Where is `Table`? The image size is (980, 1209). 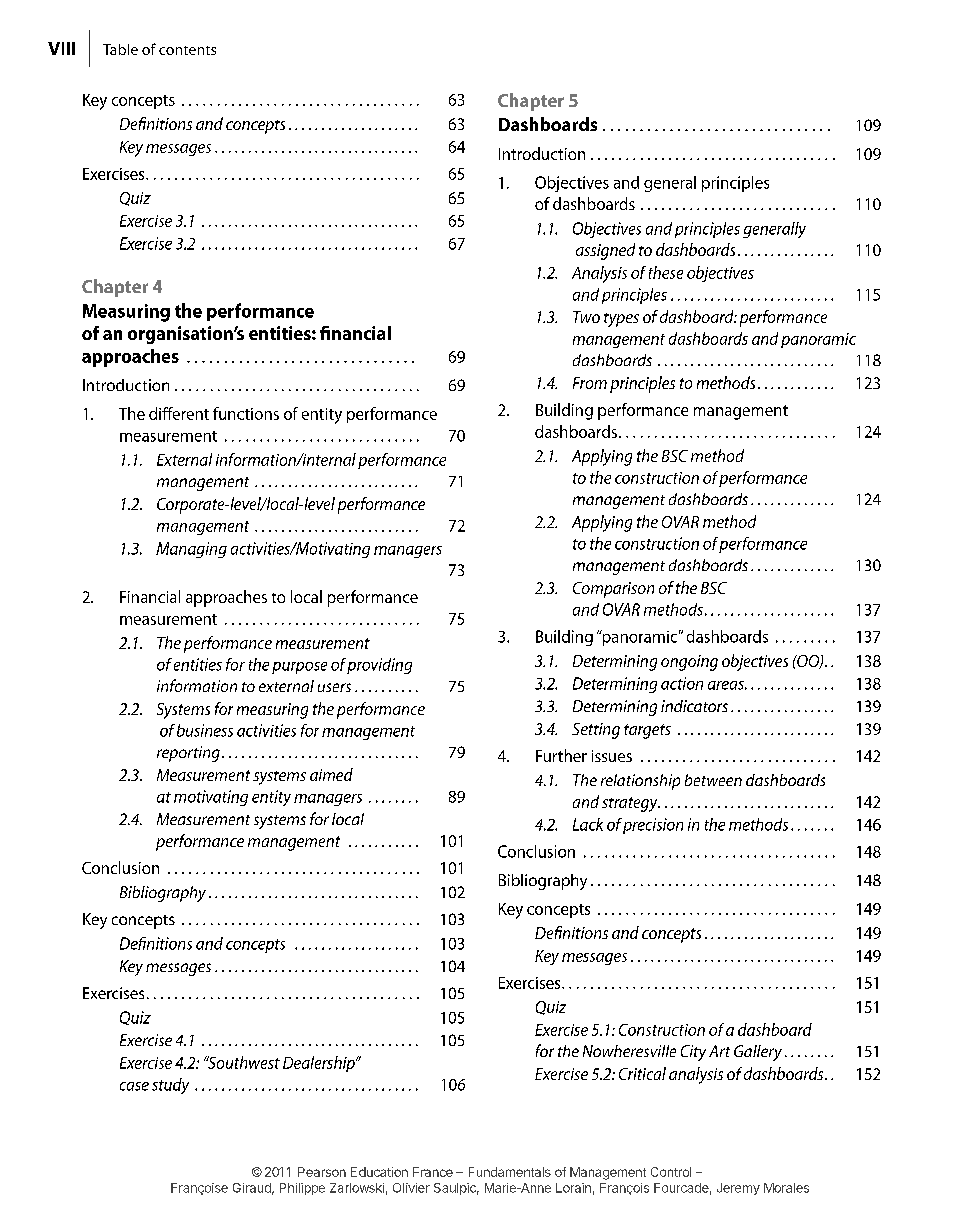
Table is located at coordinates (120, 49).
